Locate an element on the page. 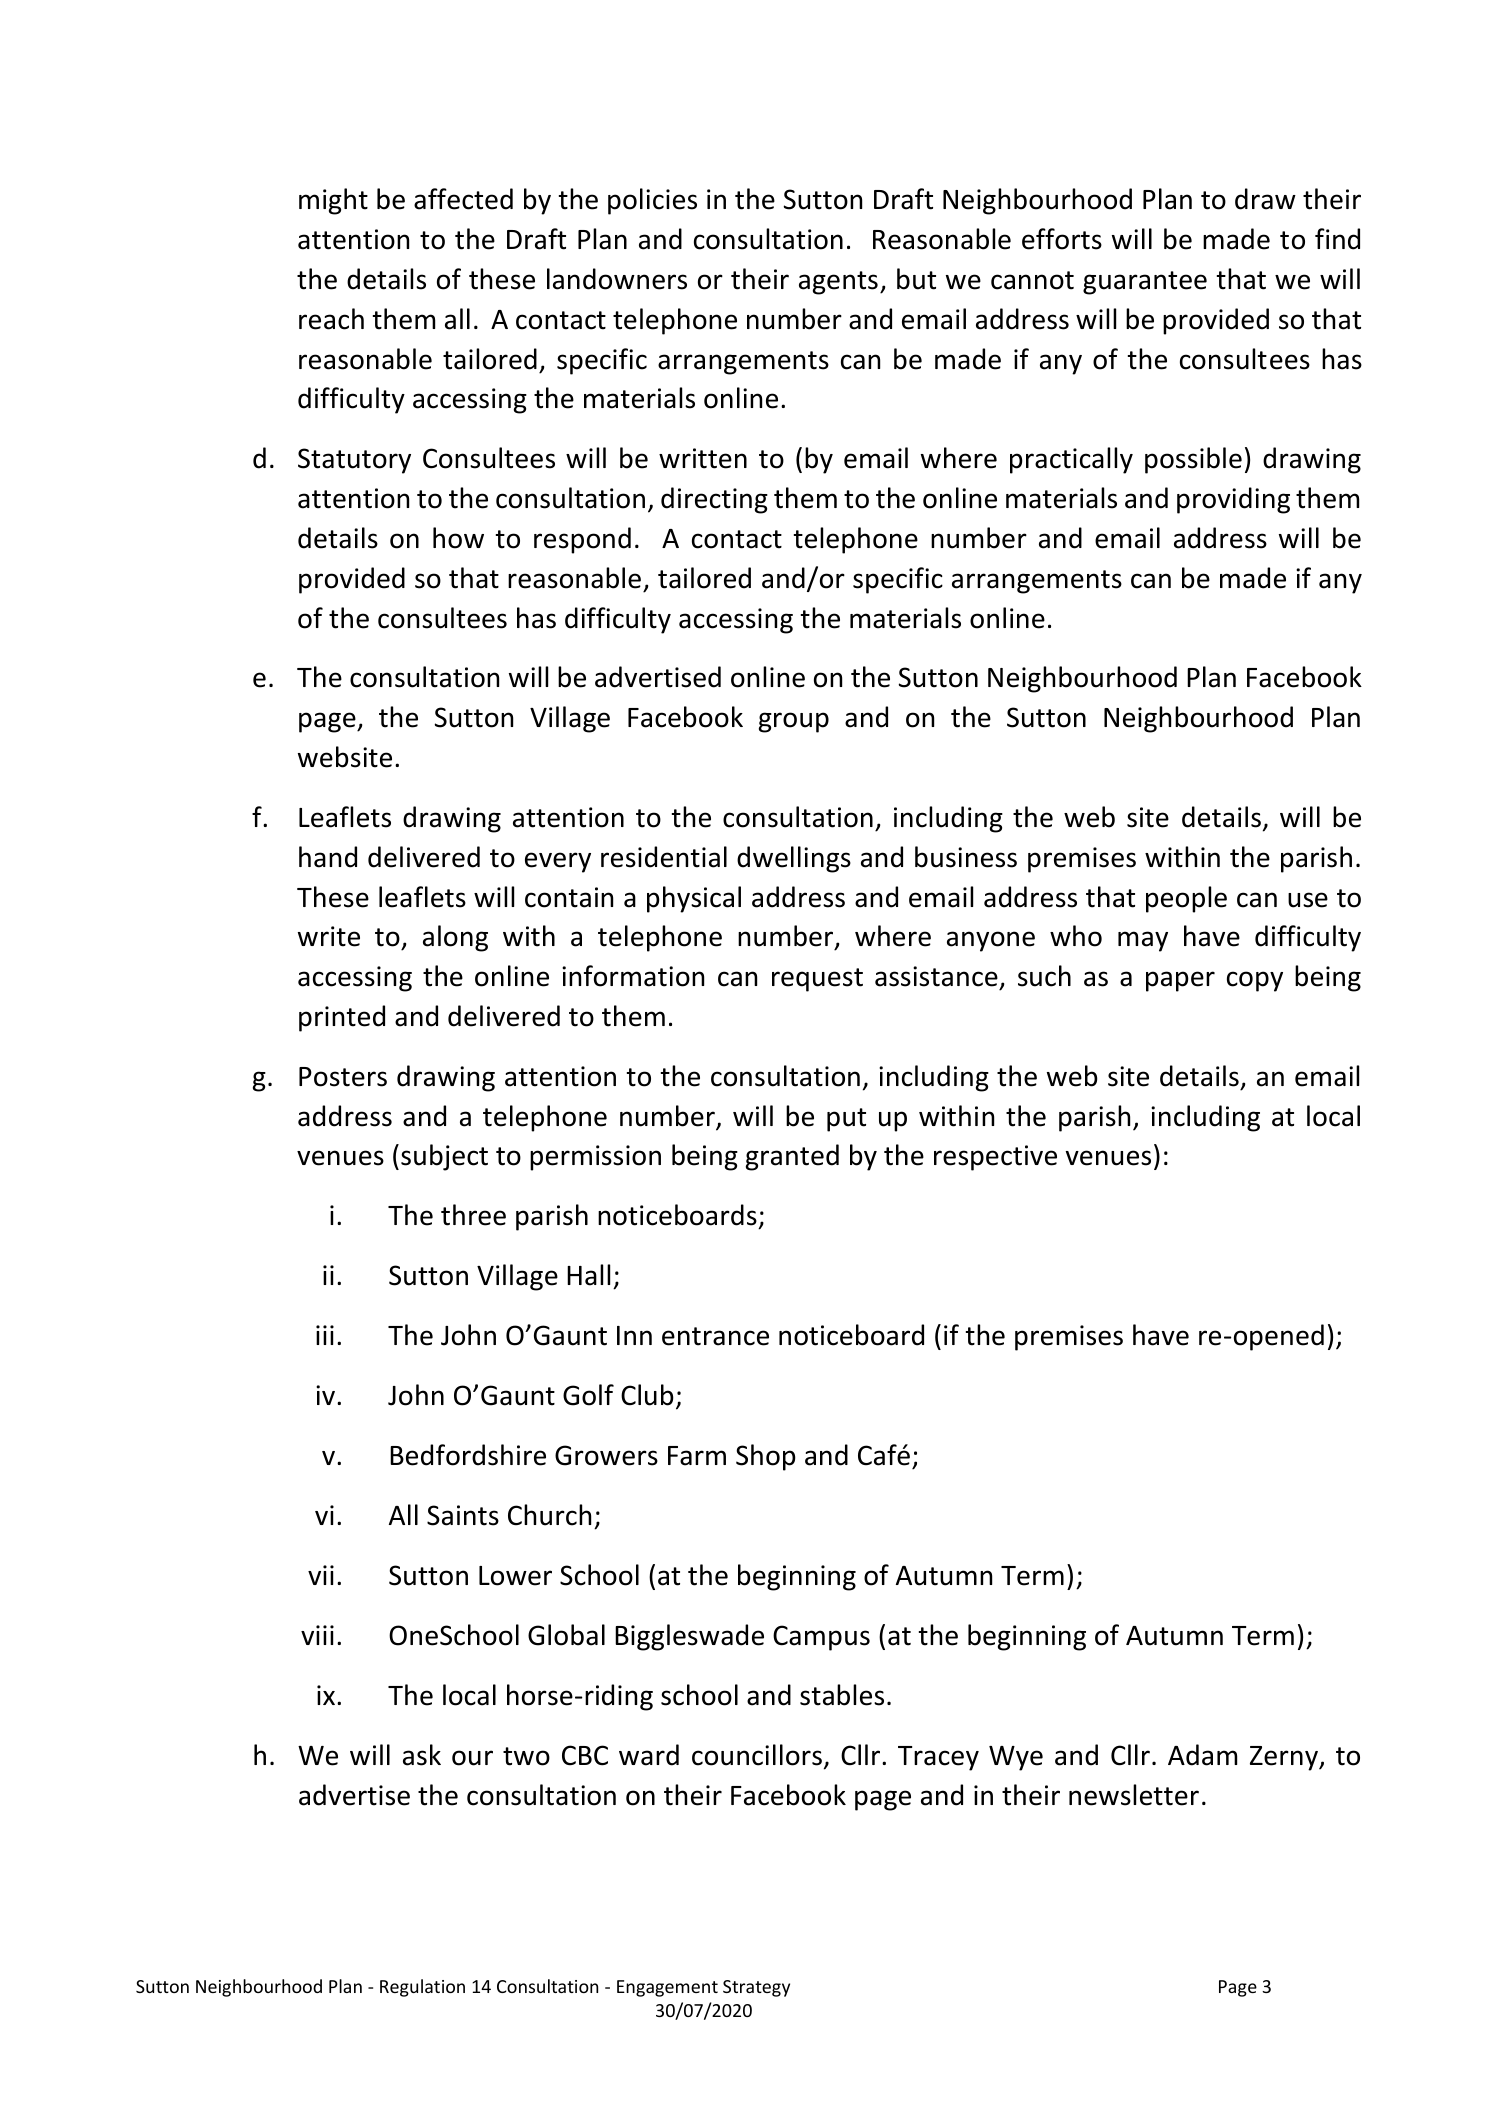  put is located at coordinates (846, 1120).
